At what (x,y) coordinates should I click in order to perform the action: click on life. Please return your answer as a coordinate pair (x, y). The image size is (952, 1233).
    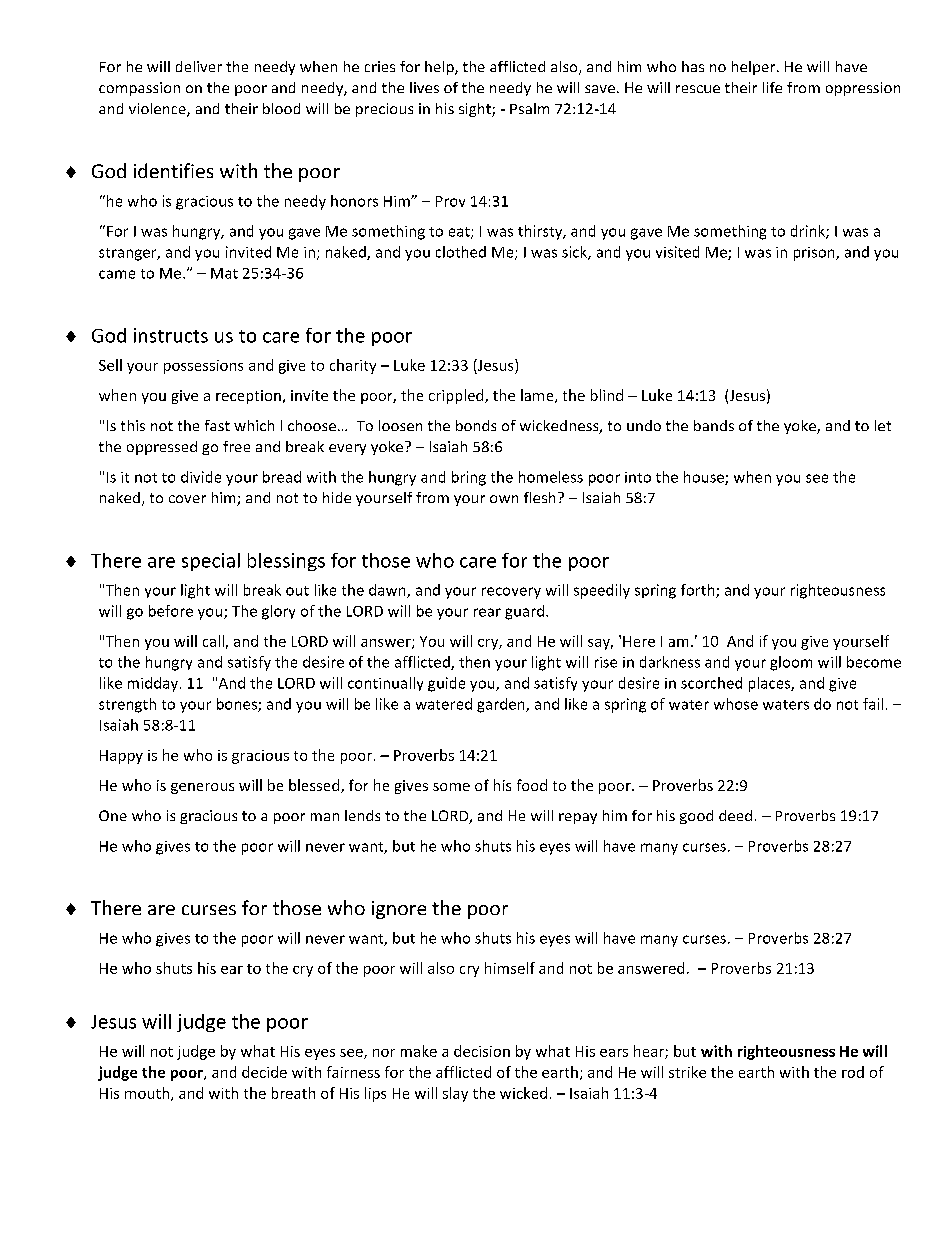
    Looking at the image, I should click on (772, 87).
